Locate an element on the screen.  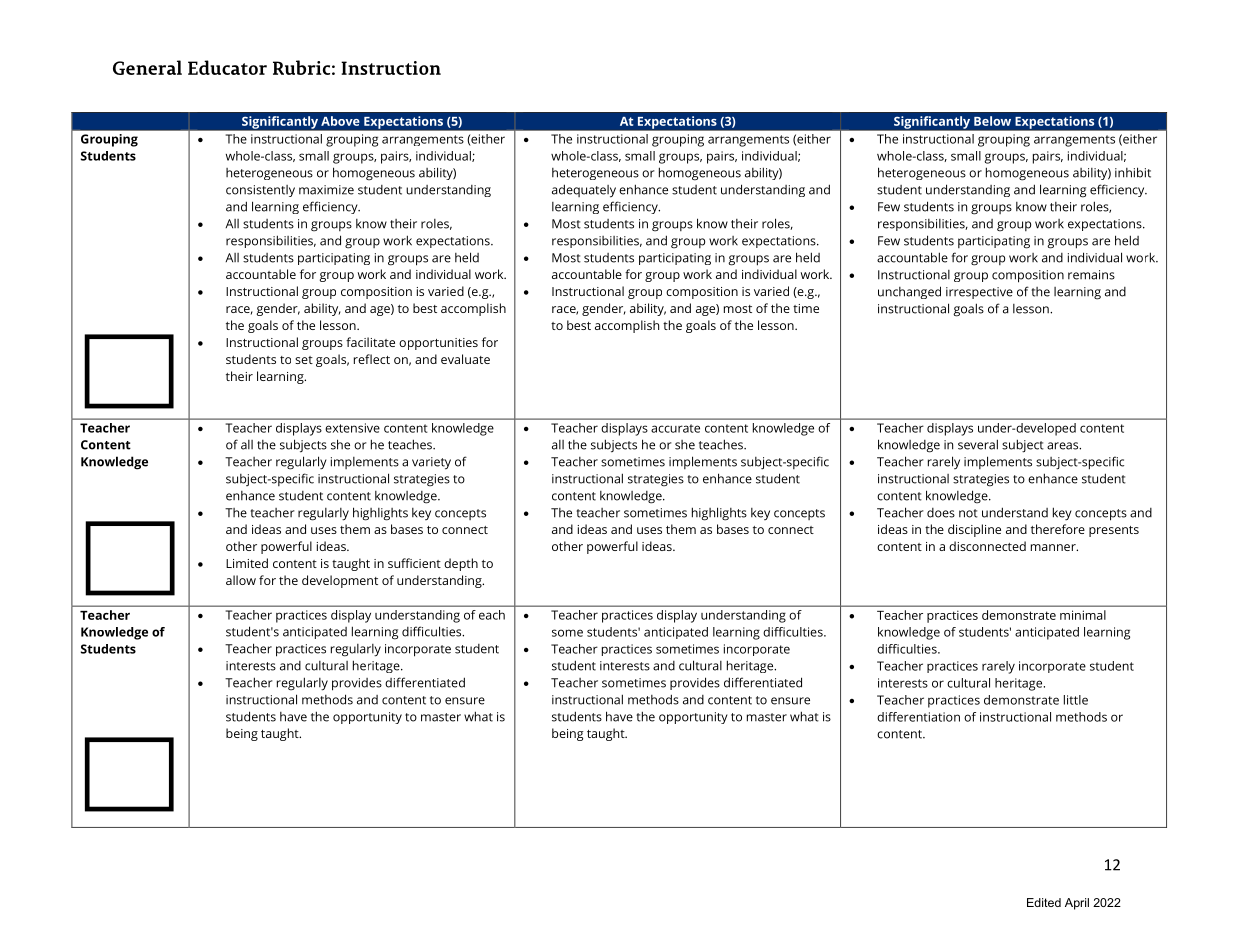
facilitate is located at coordinates (370, 342).
